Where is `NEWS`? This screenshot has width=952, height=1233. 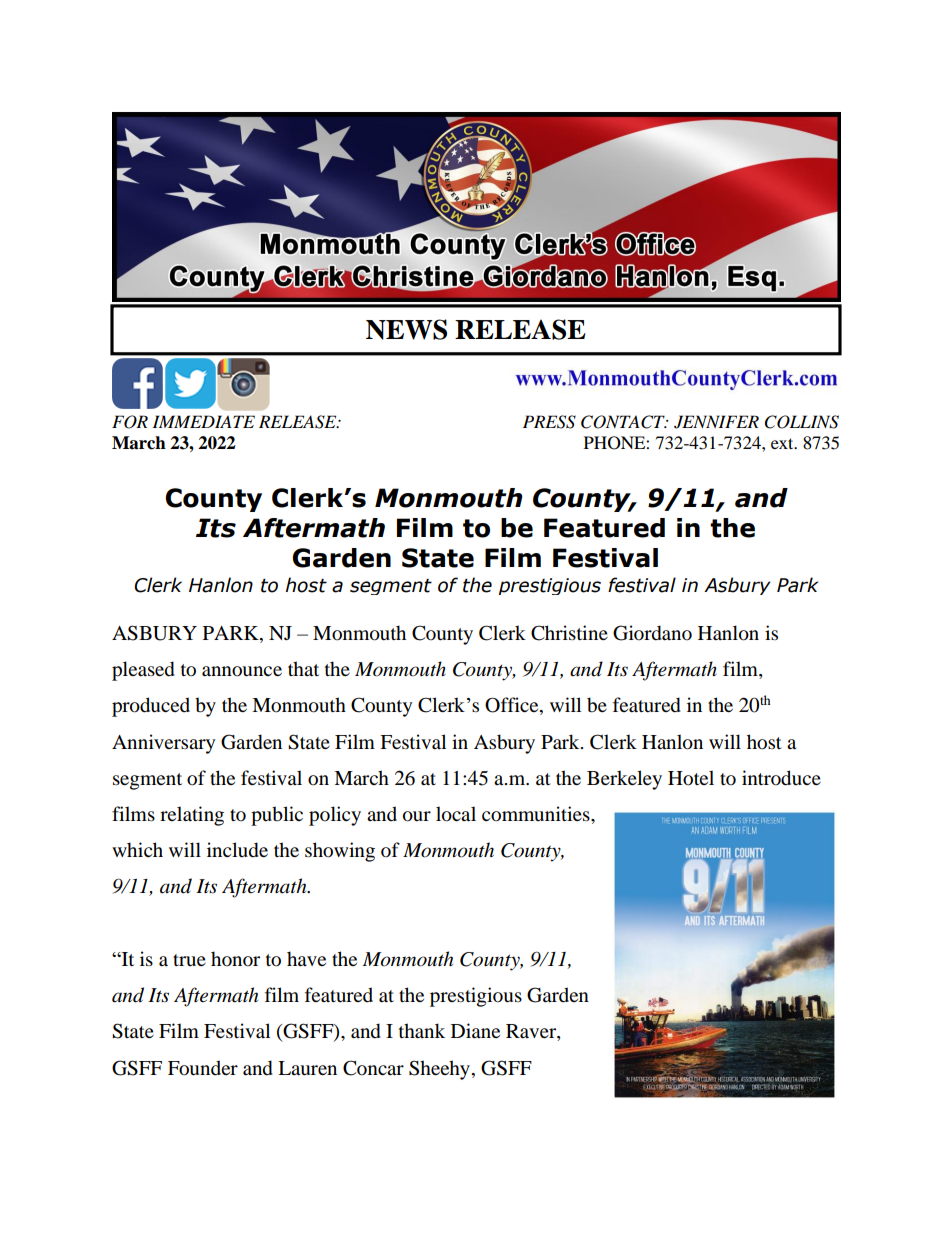
NEWS is located at coordinates (406, 329).
